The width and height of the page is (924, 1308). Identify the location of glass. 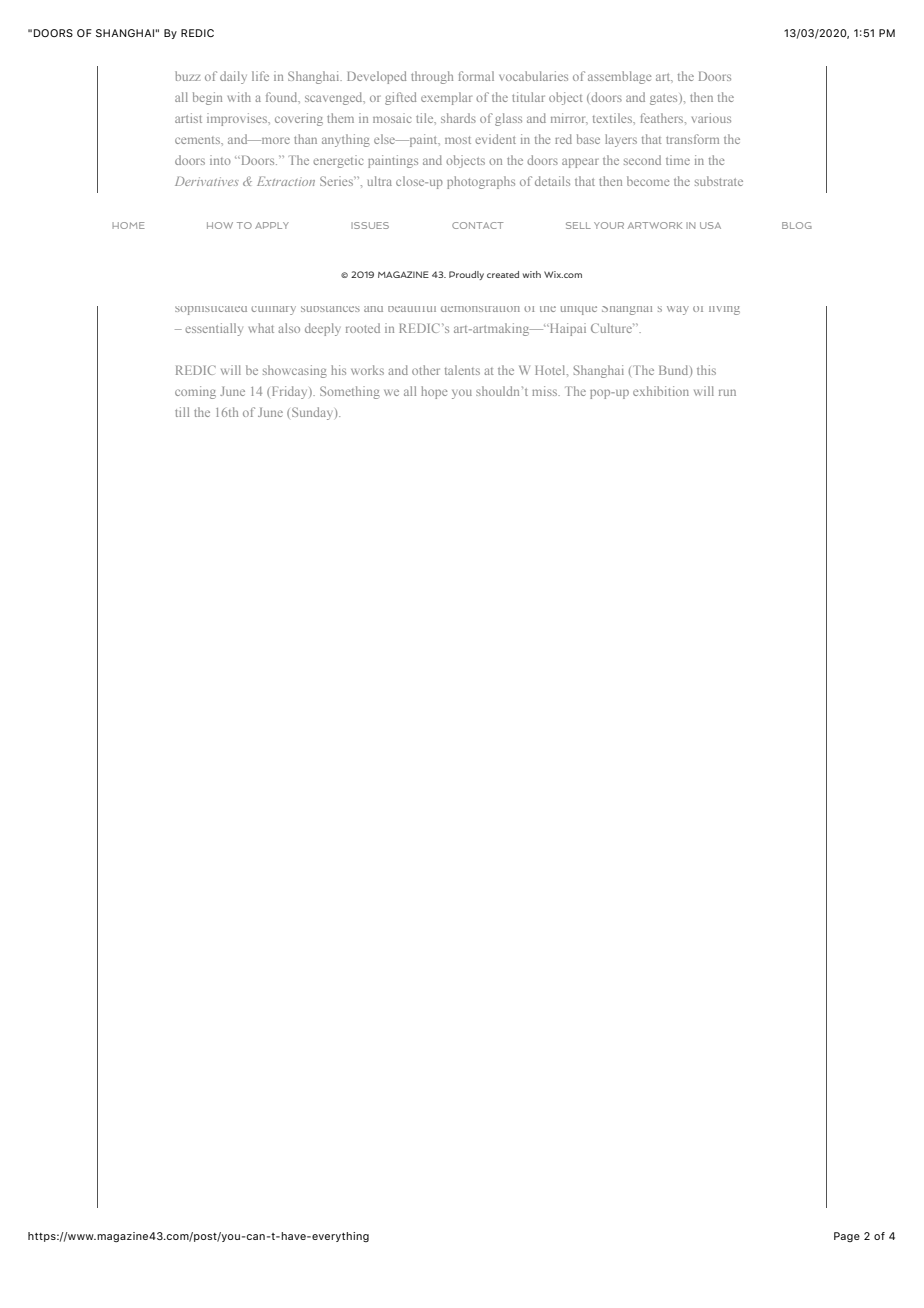
(508, 119).
